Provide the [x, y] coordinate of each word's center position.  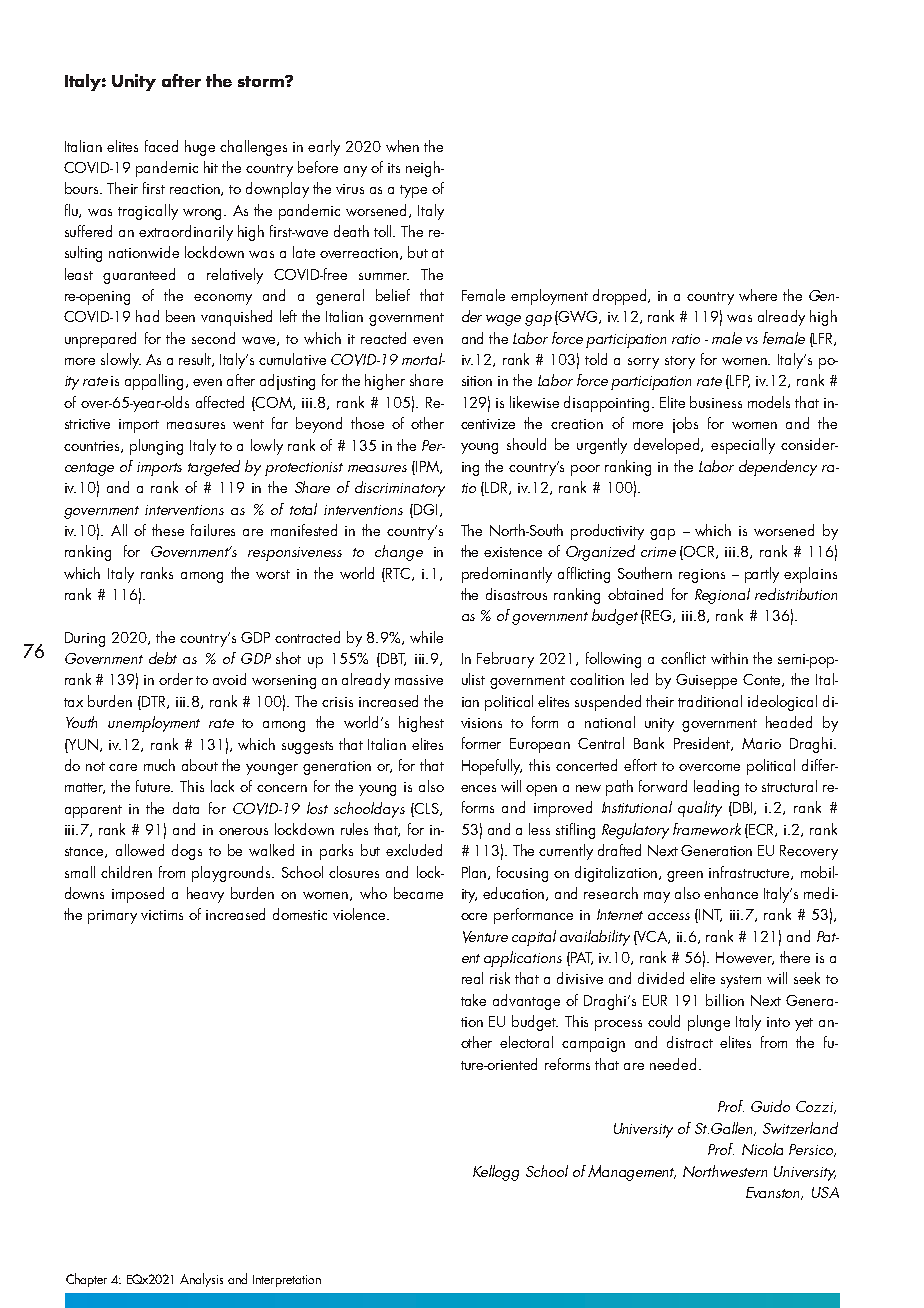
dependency [778, 468]
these [168, 530]
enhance [731, 893]
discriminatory [400, 489]
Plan [475, 873]
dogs [187, 852]
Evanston [774, 1193]
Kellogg [496, 1173]
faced [161, 146]
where [758, 295]
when [402, 146]
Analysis [201, 1280]
